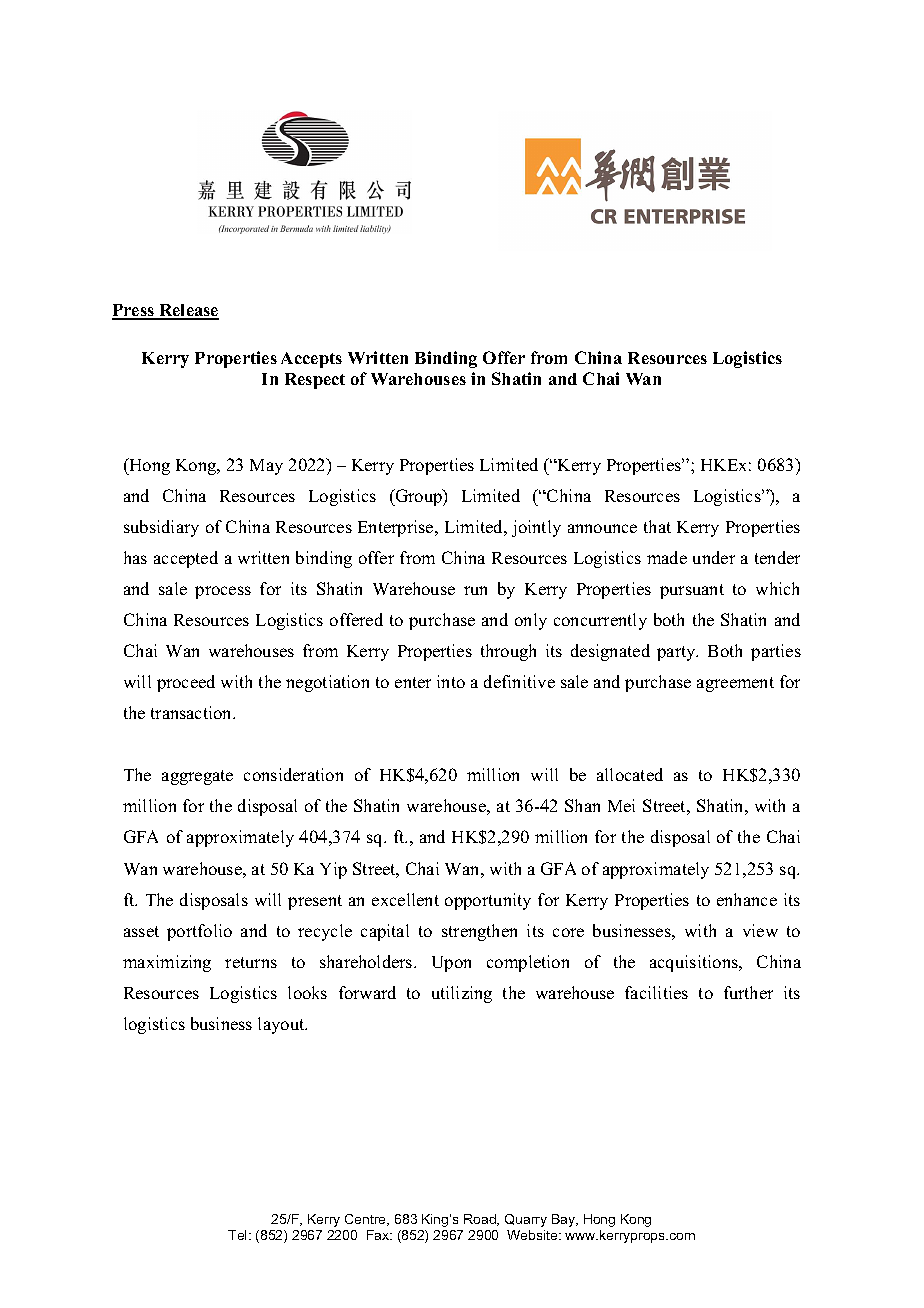 The height and width of the page is (1308, 924). What do you see at coordinates (311, 360) in the page?
I see `Accepts` at bounding box center [311, 360].
